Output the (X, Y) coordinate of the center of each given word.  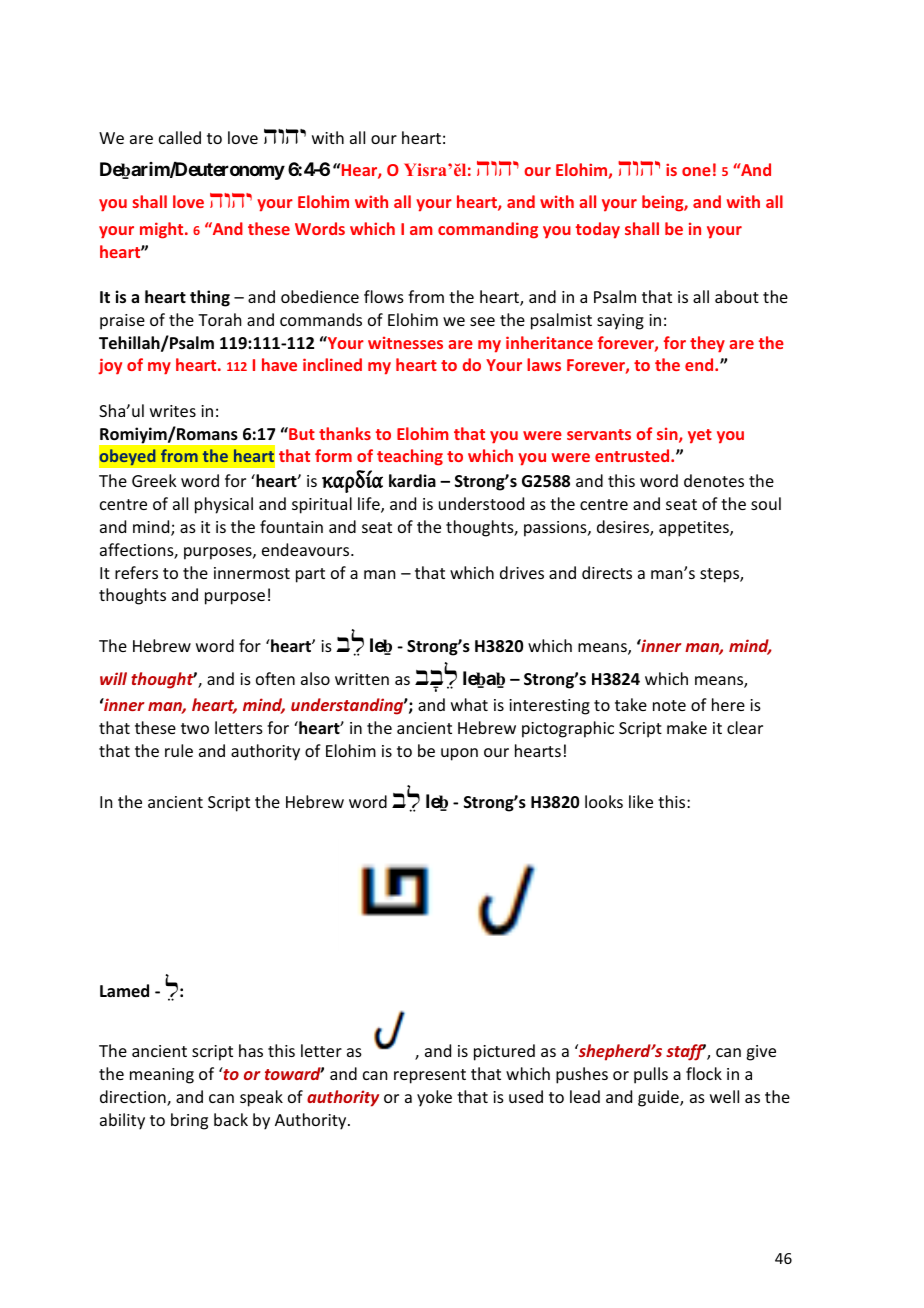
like (641, 801)
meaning (162, 1076)
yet (700, 436)
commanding (488, 230)
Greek (154, 480)
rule (179, 750)
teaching (410, 457)
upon (459, 754)
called (180, 137)
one (696, 171)
